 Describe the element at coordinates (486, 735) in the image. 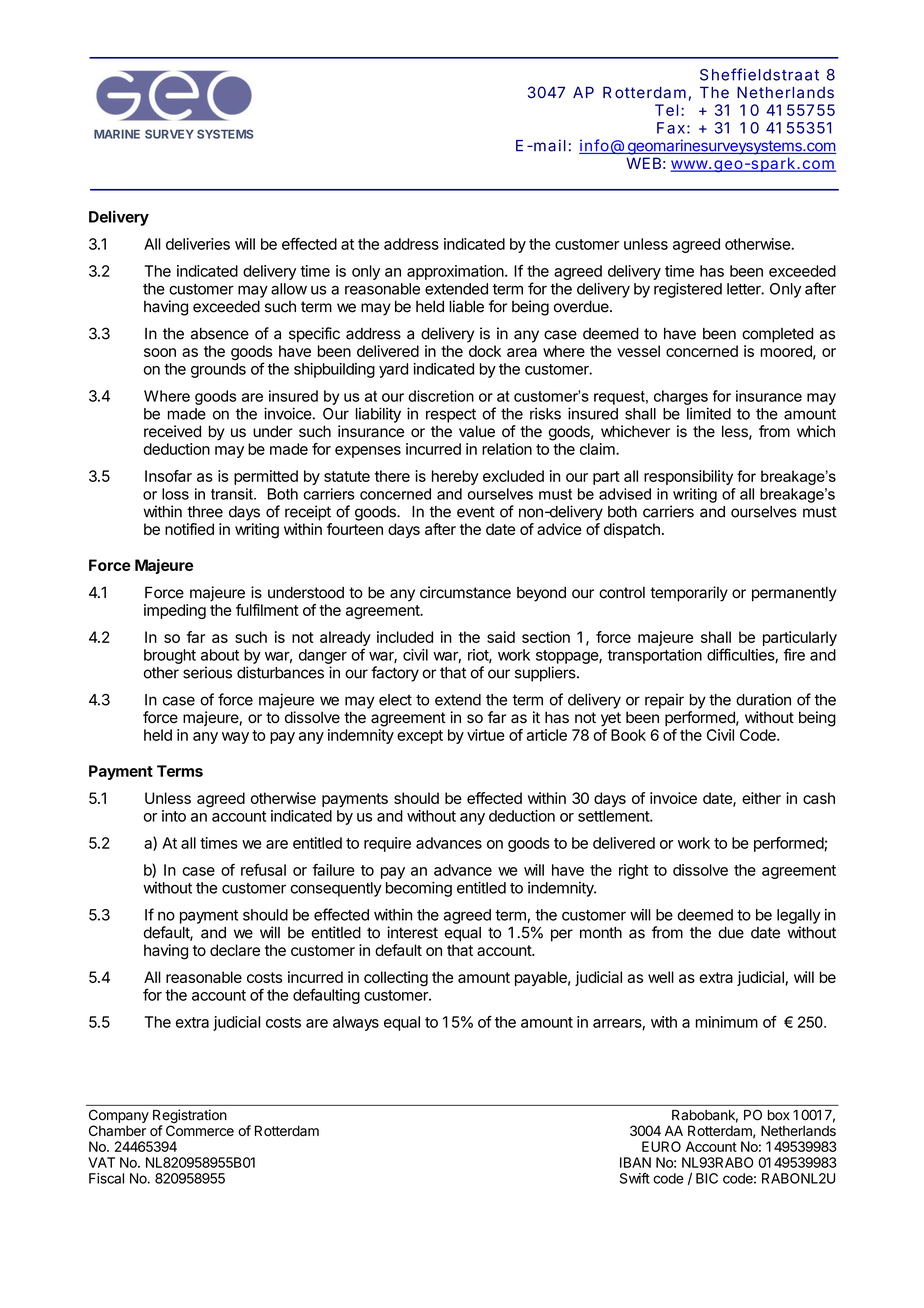

I see `virtue` at that location.
